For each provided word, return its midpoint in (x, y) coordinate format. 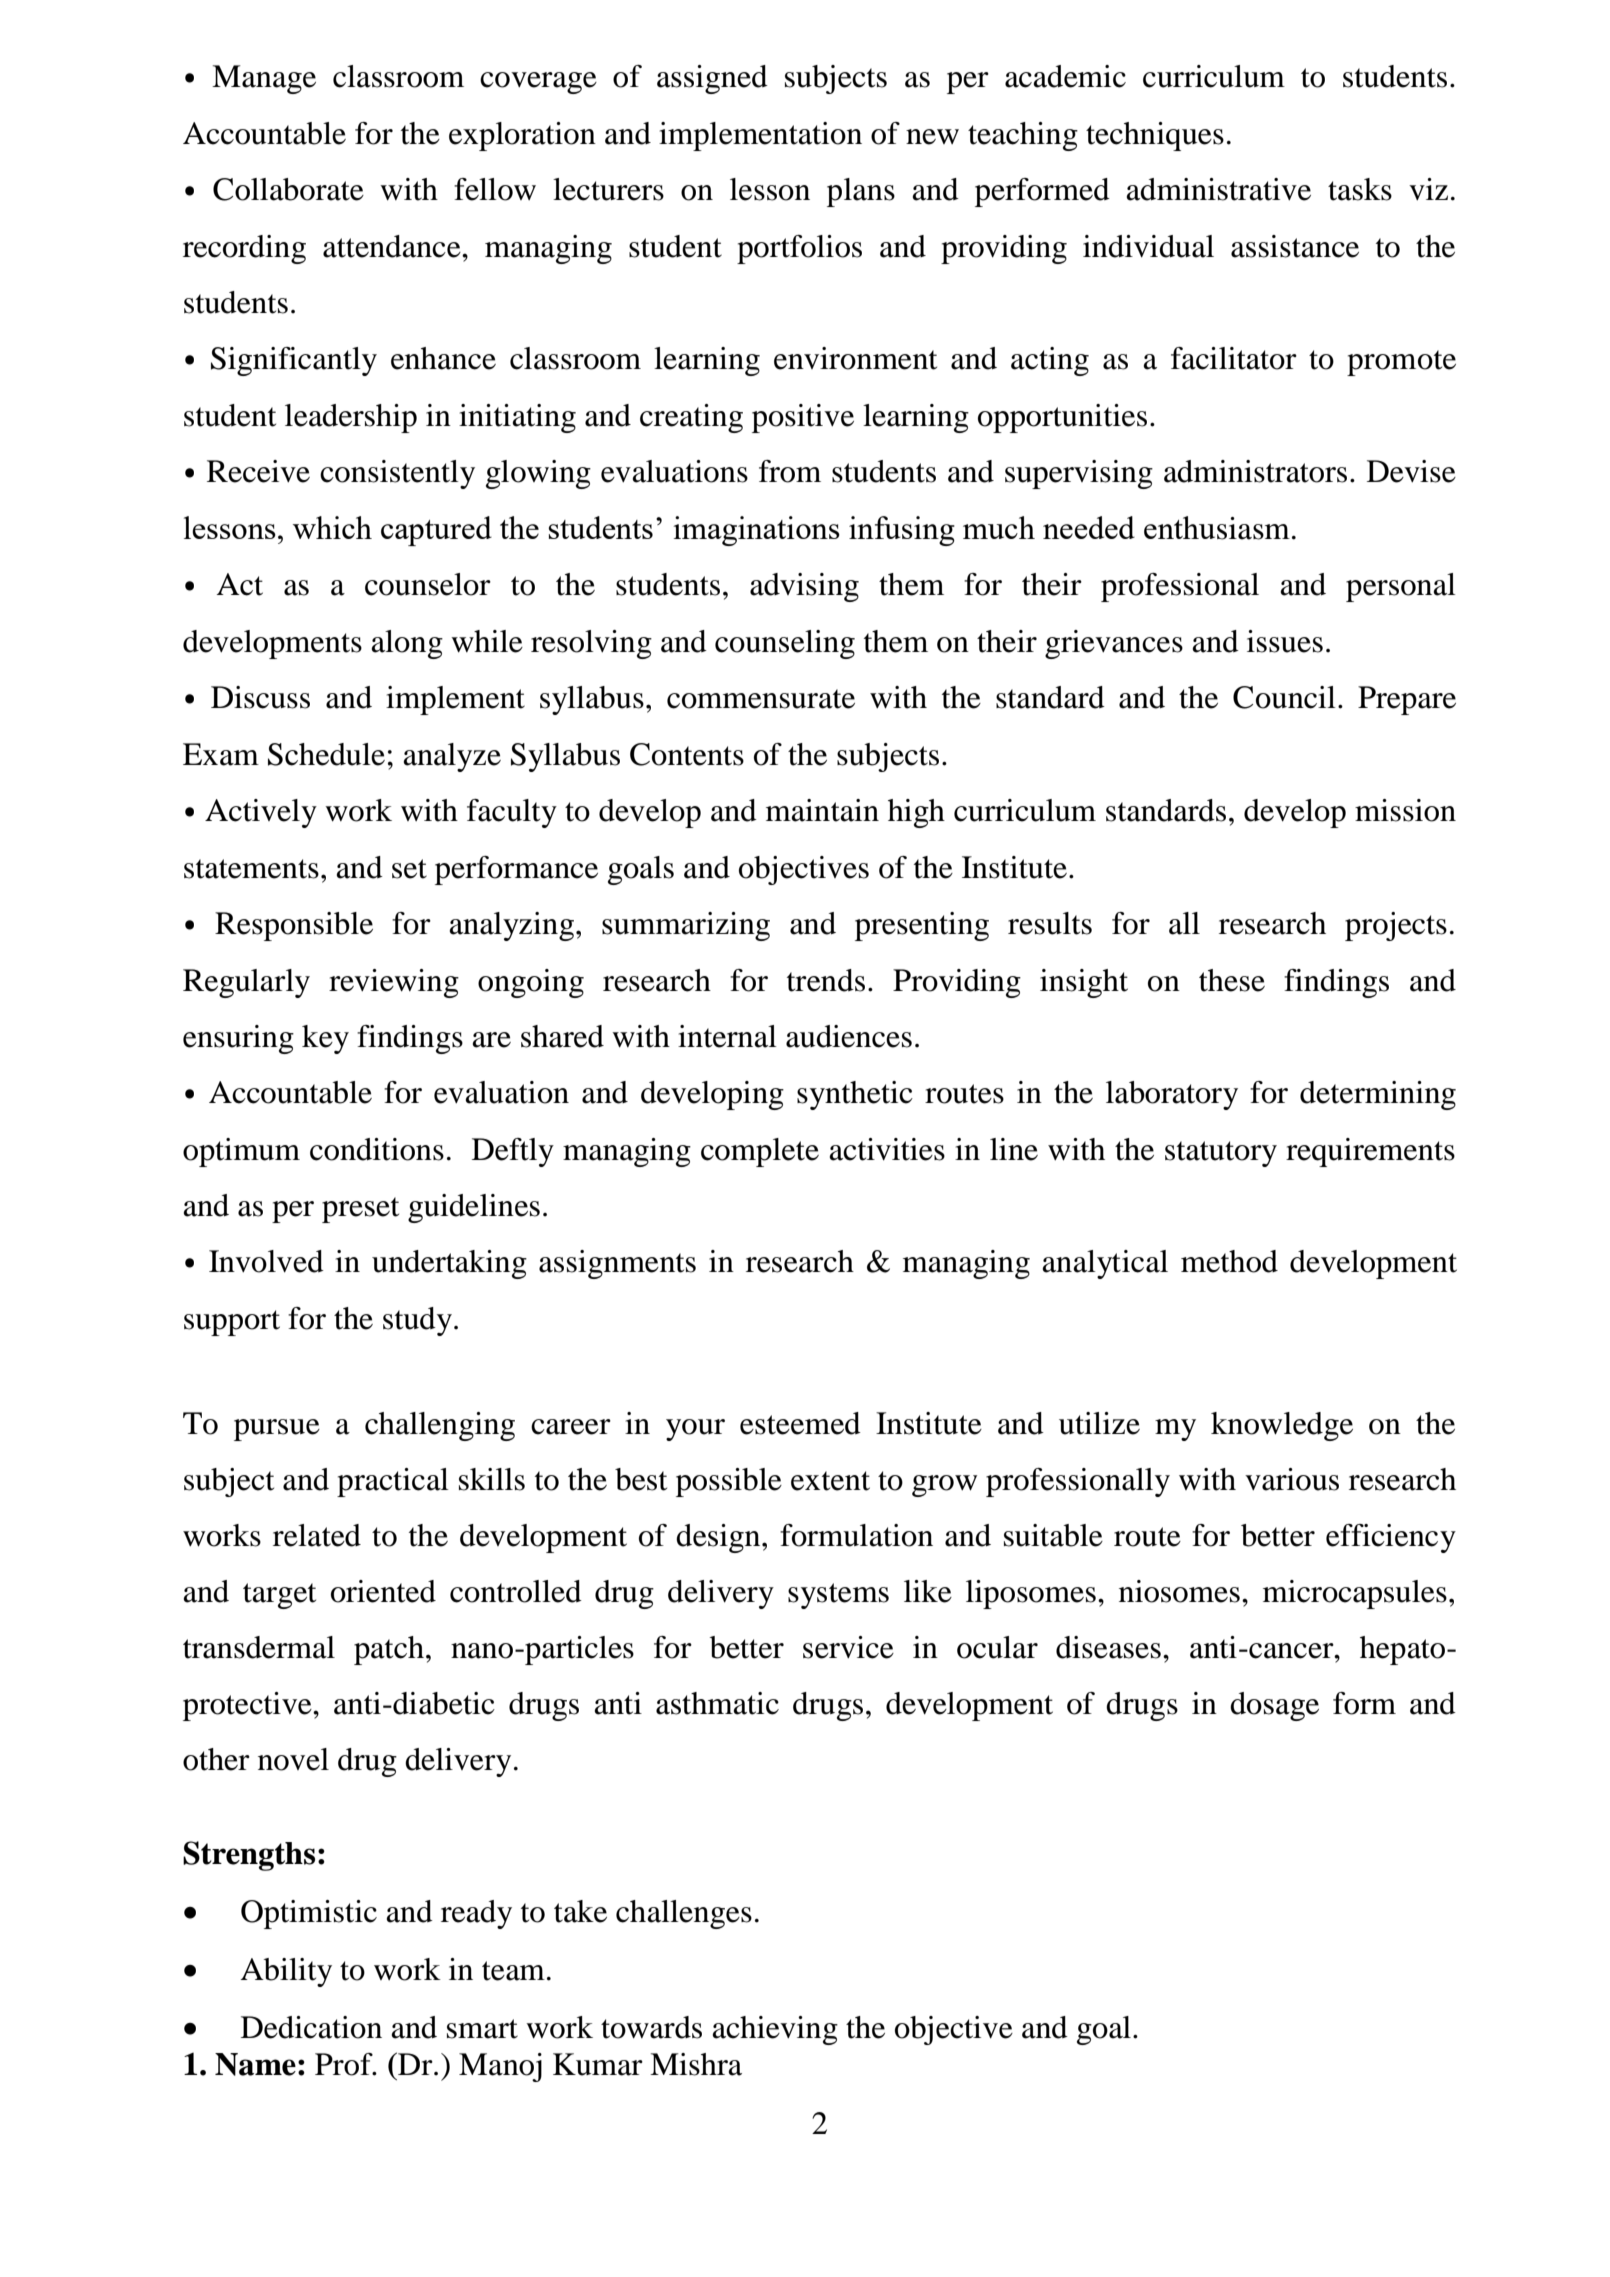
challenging (440, 1426)
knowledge (1282, 1426)
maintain (822, 810)
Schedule (326, 754)
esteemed (800, 1423)
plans (861, 192)
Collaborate (288, 189)
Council (1284, 697)
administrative (1218, 189)
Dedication (311, 2027)
